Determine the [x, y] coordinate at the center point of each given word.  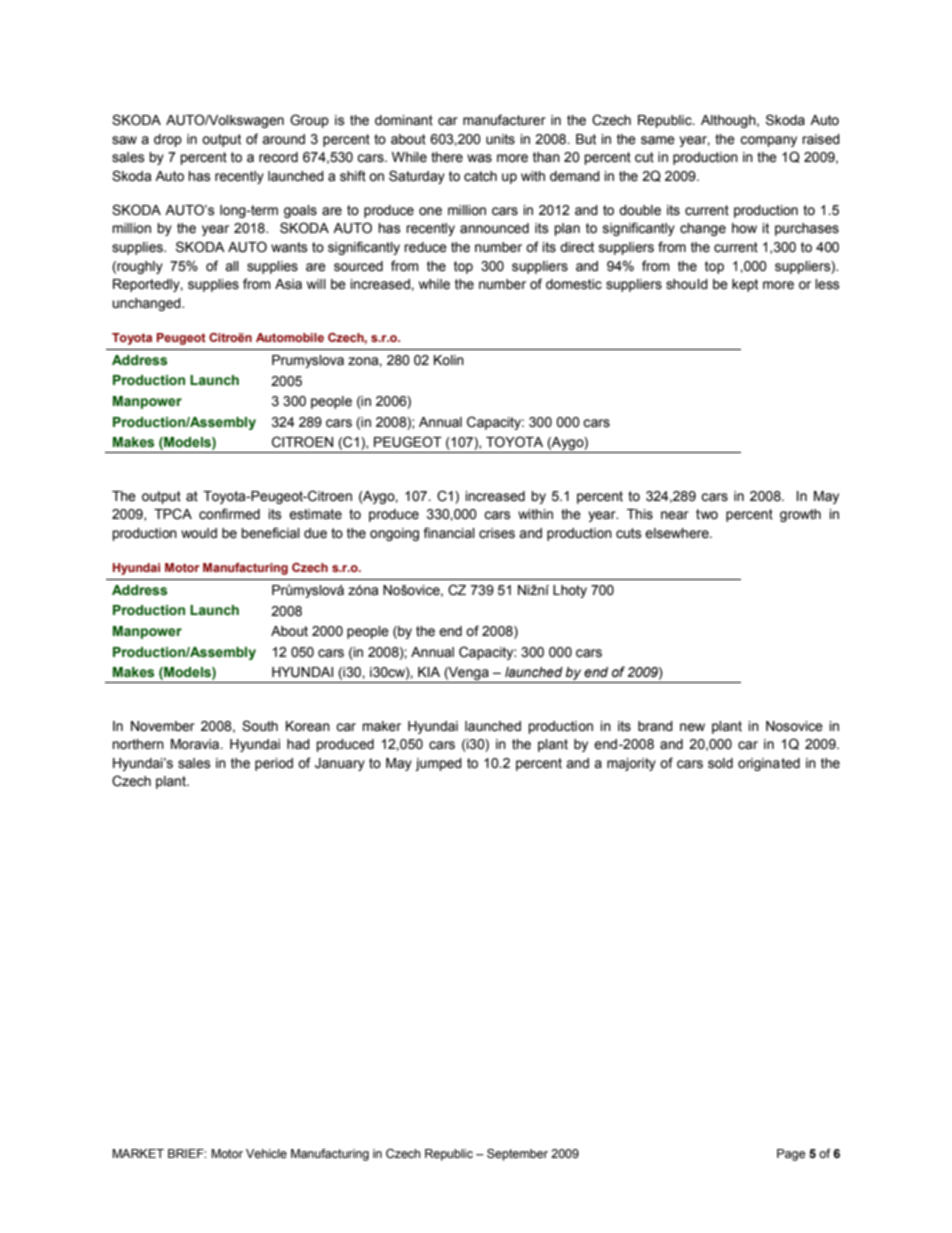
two [707, 514]
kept [745, 285]
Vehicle [266, 1154]
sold [720, 763]
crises [497, 533]
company [768, 141]
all [232, 266]
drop [168, 140]
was [479, 158]
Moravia [196, 744]
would [199, 533]
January [340, 764]
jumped [438, 764]
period [274, 764]
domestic [574, 284]
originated [769, 764]
